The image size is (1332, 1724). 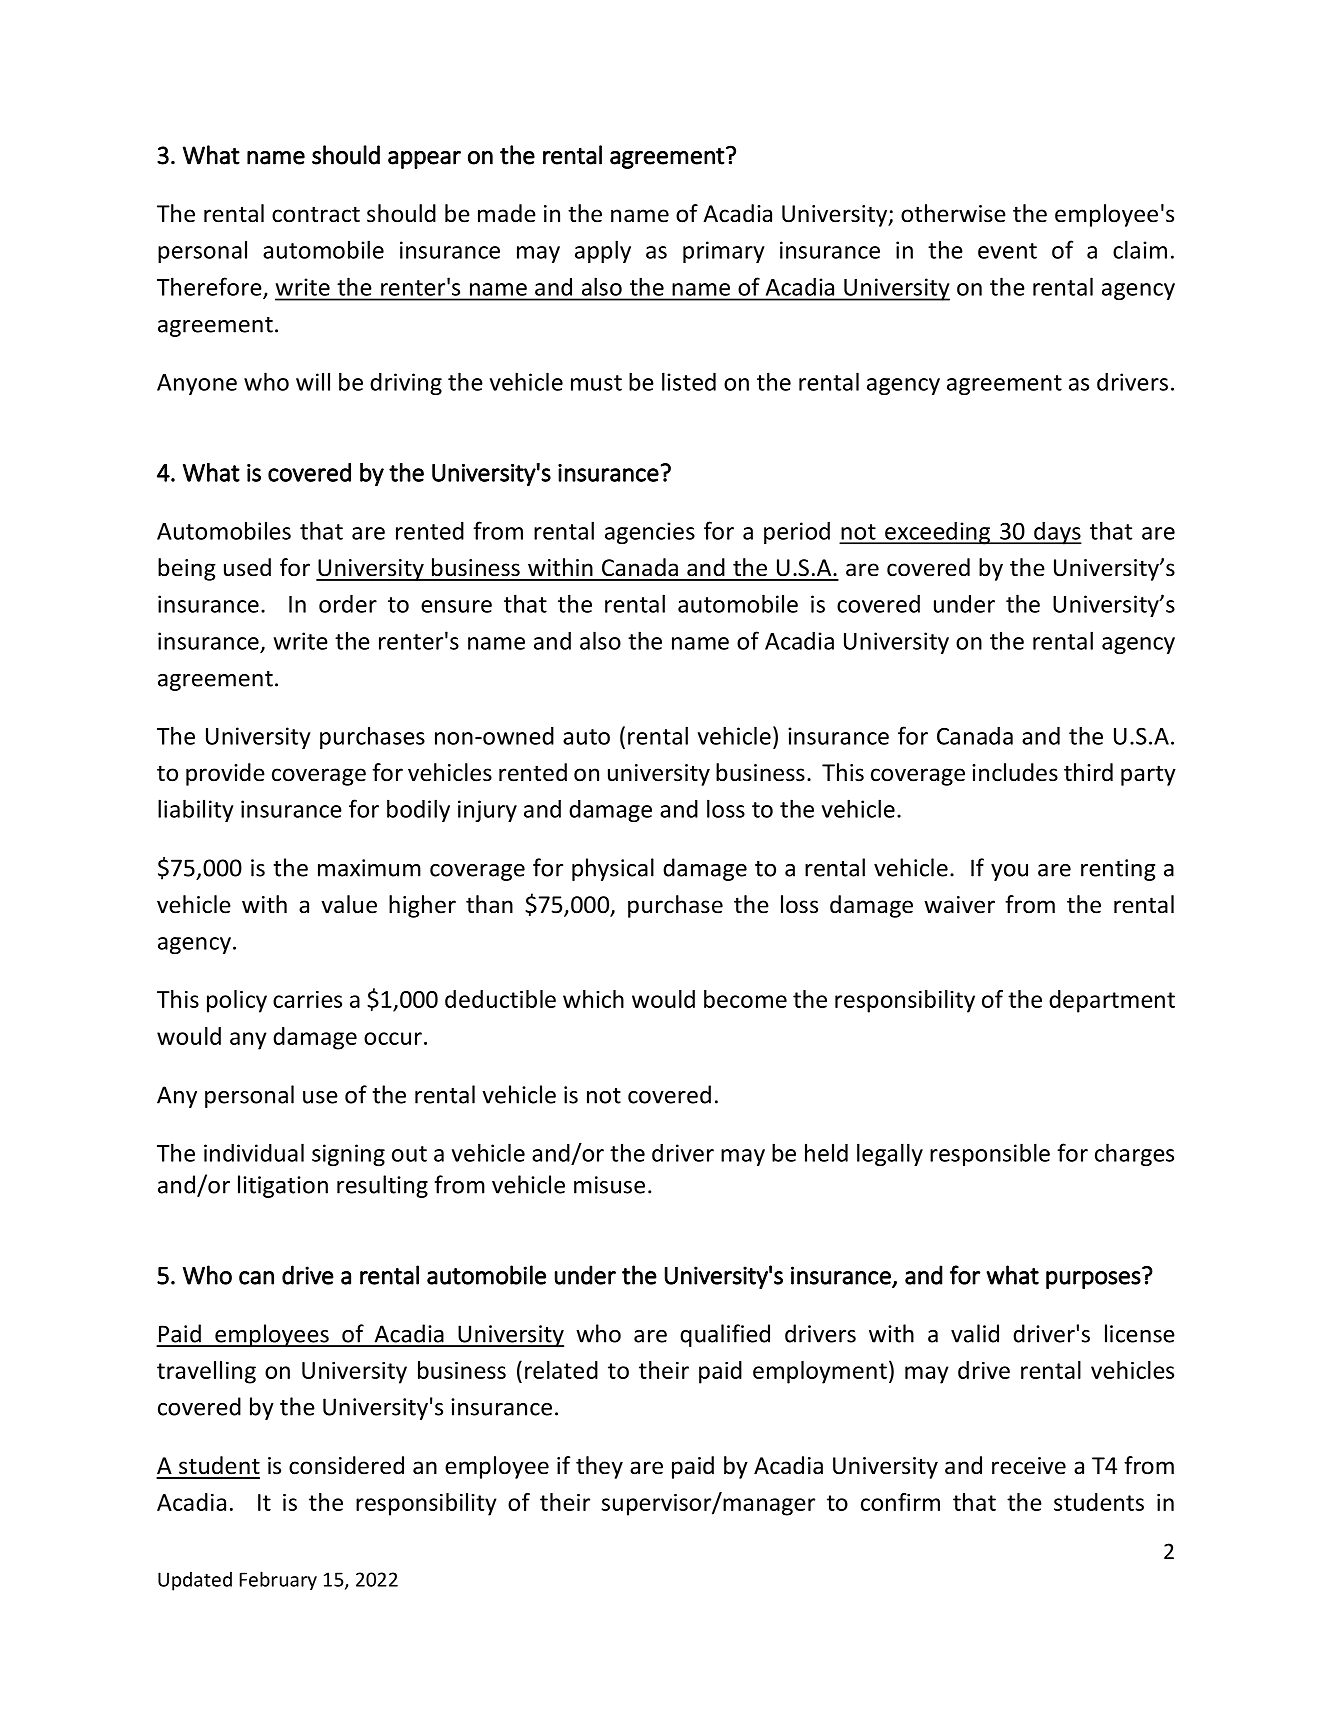 I want to click on order, so click(x=348, y=603).
